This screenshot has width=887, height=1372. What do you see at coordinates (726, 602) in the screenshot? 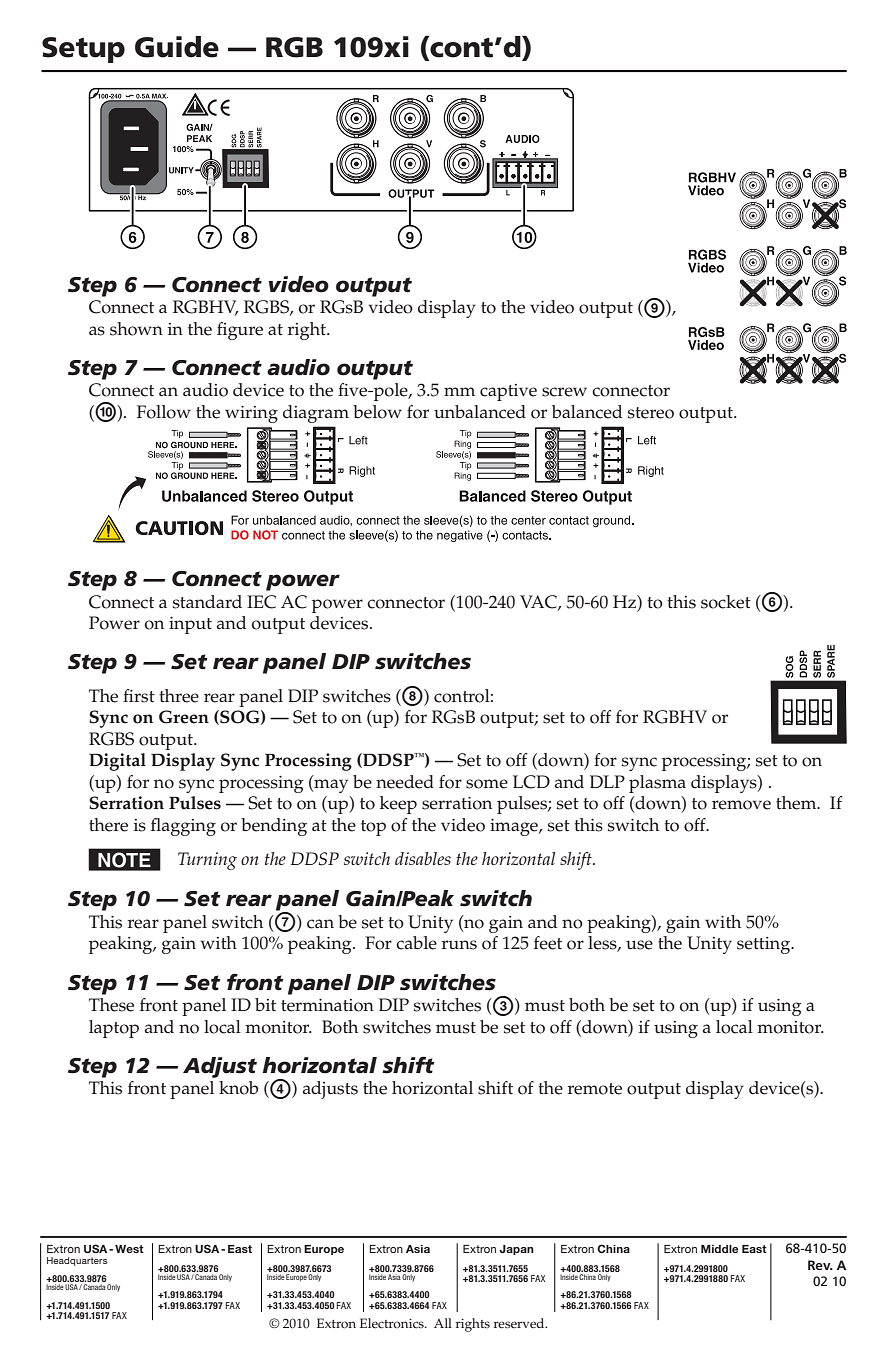
I see `socket` at bounding box center [726, 602].
